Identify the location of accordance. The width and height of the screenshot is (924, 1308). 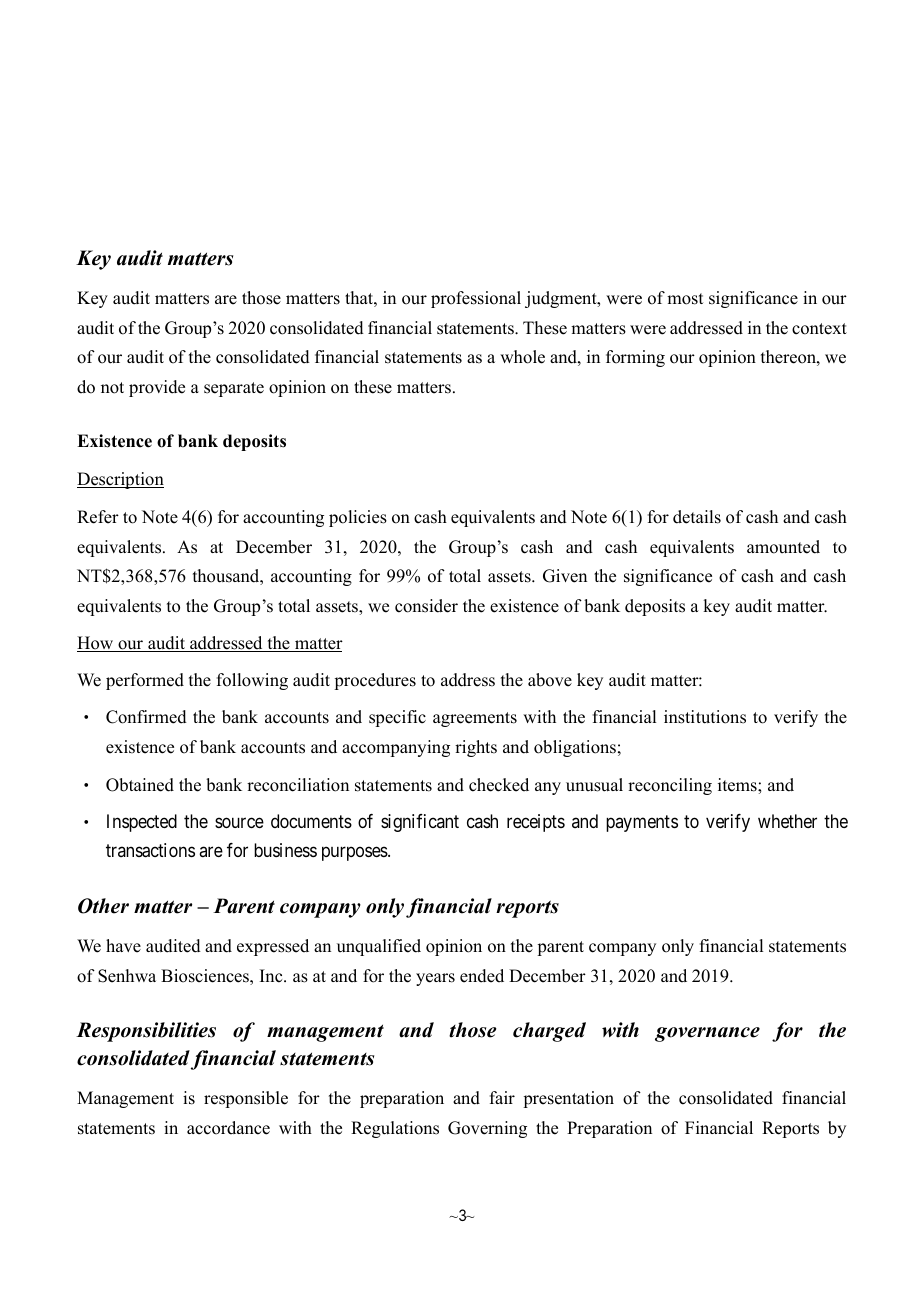
(228, 1128).
